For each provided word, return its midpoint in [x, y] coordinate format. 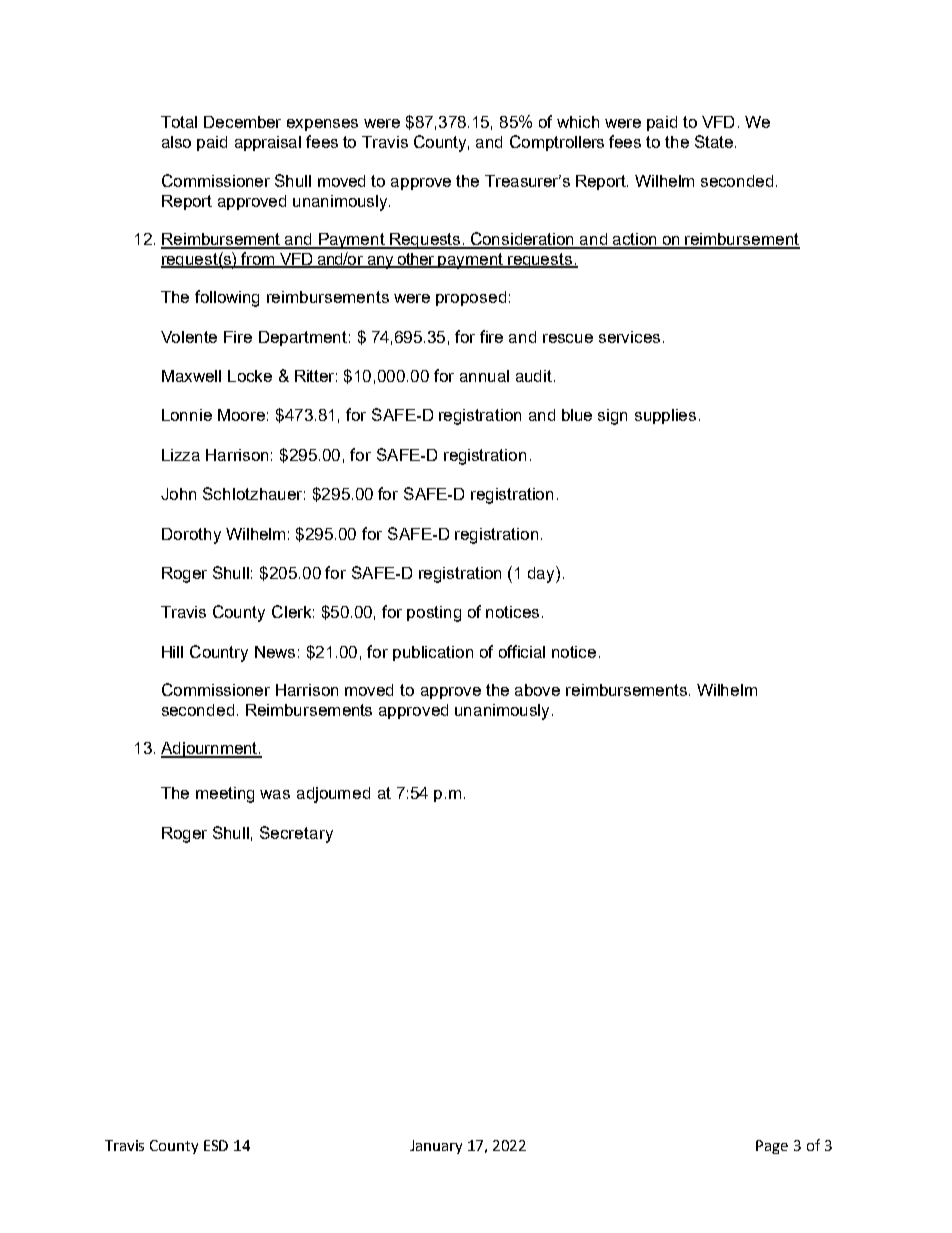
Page [772, 1147]
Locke [250, 376]
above [537, 690]
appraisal [268, 143]
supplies [665, 416]
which [578, 122]
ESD [216, 1145]
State [714, 141]
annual [484, 376]
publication [433, 653]
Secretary [296, 834]
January [436, 1147]
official [522, 651]
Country [219, 653]
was [275, 794]
